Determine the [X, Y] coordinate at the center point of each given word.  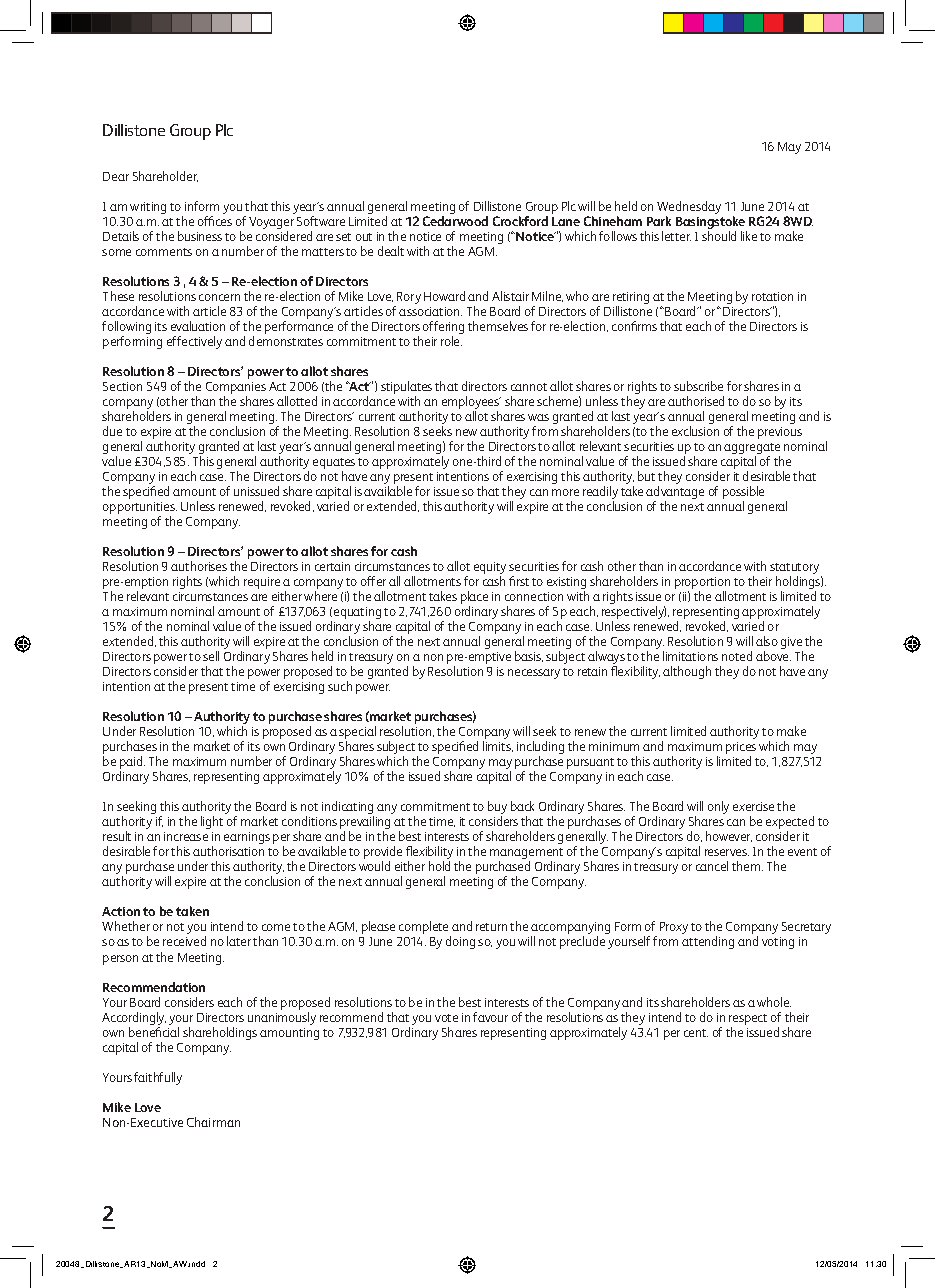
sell [211, 656]
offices [215, 221]
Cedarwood [455, 221]
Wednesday [689, 209]
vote [446, 1018]
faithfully [158, 1078]
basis [529, 656]
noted [737, 656]
